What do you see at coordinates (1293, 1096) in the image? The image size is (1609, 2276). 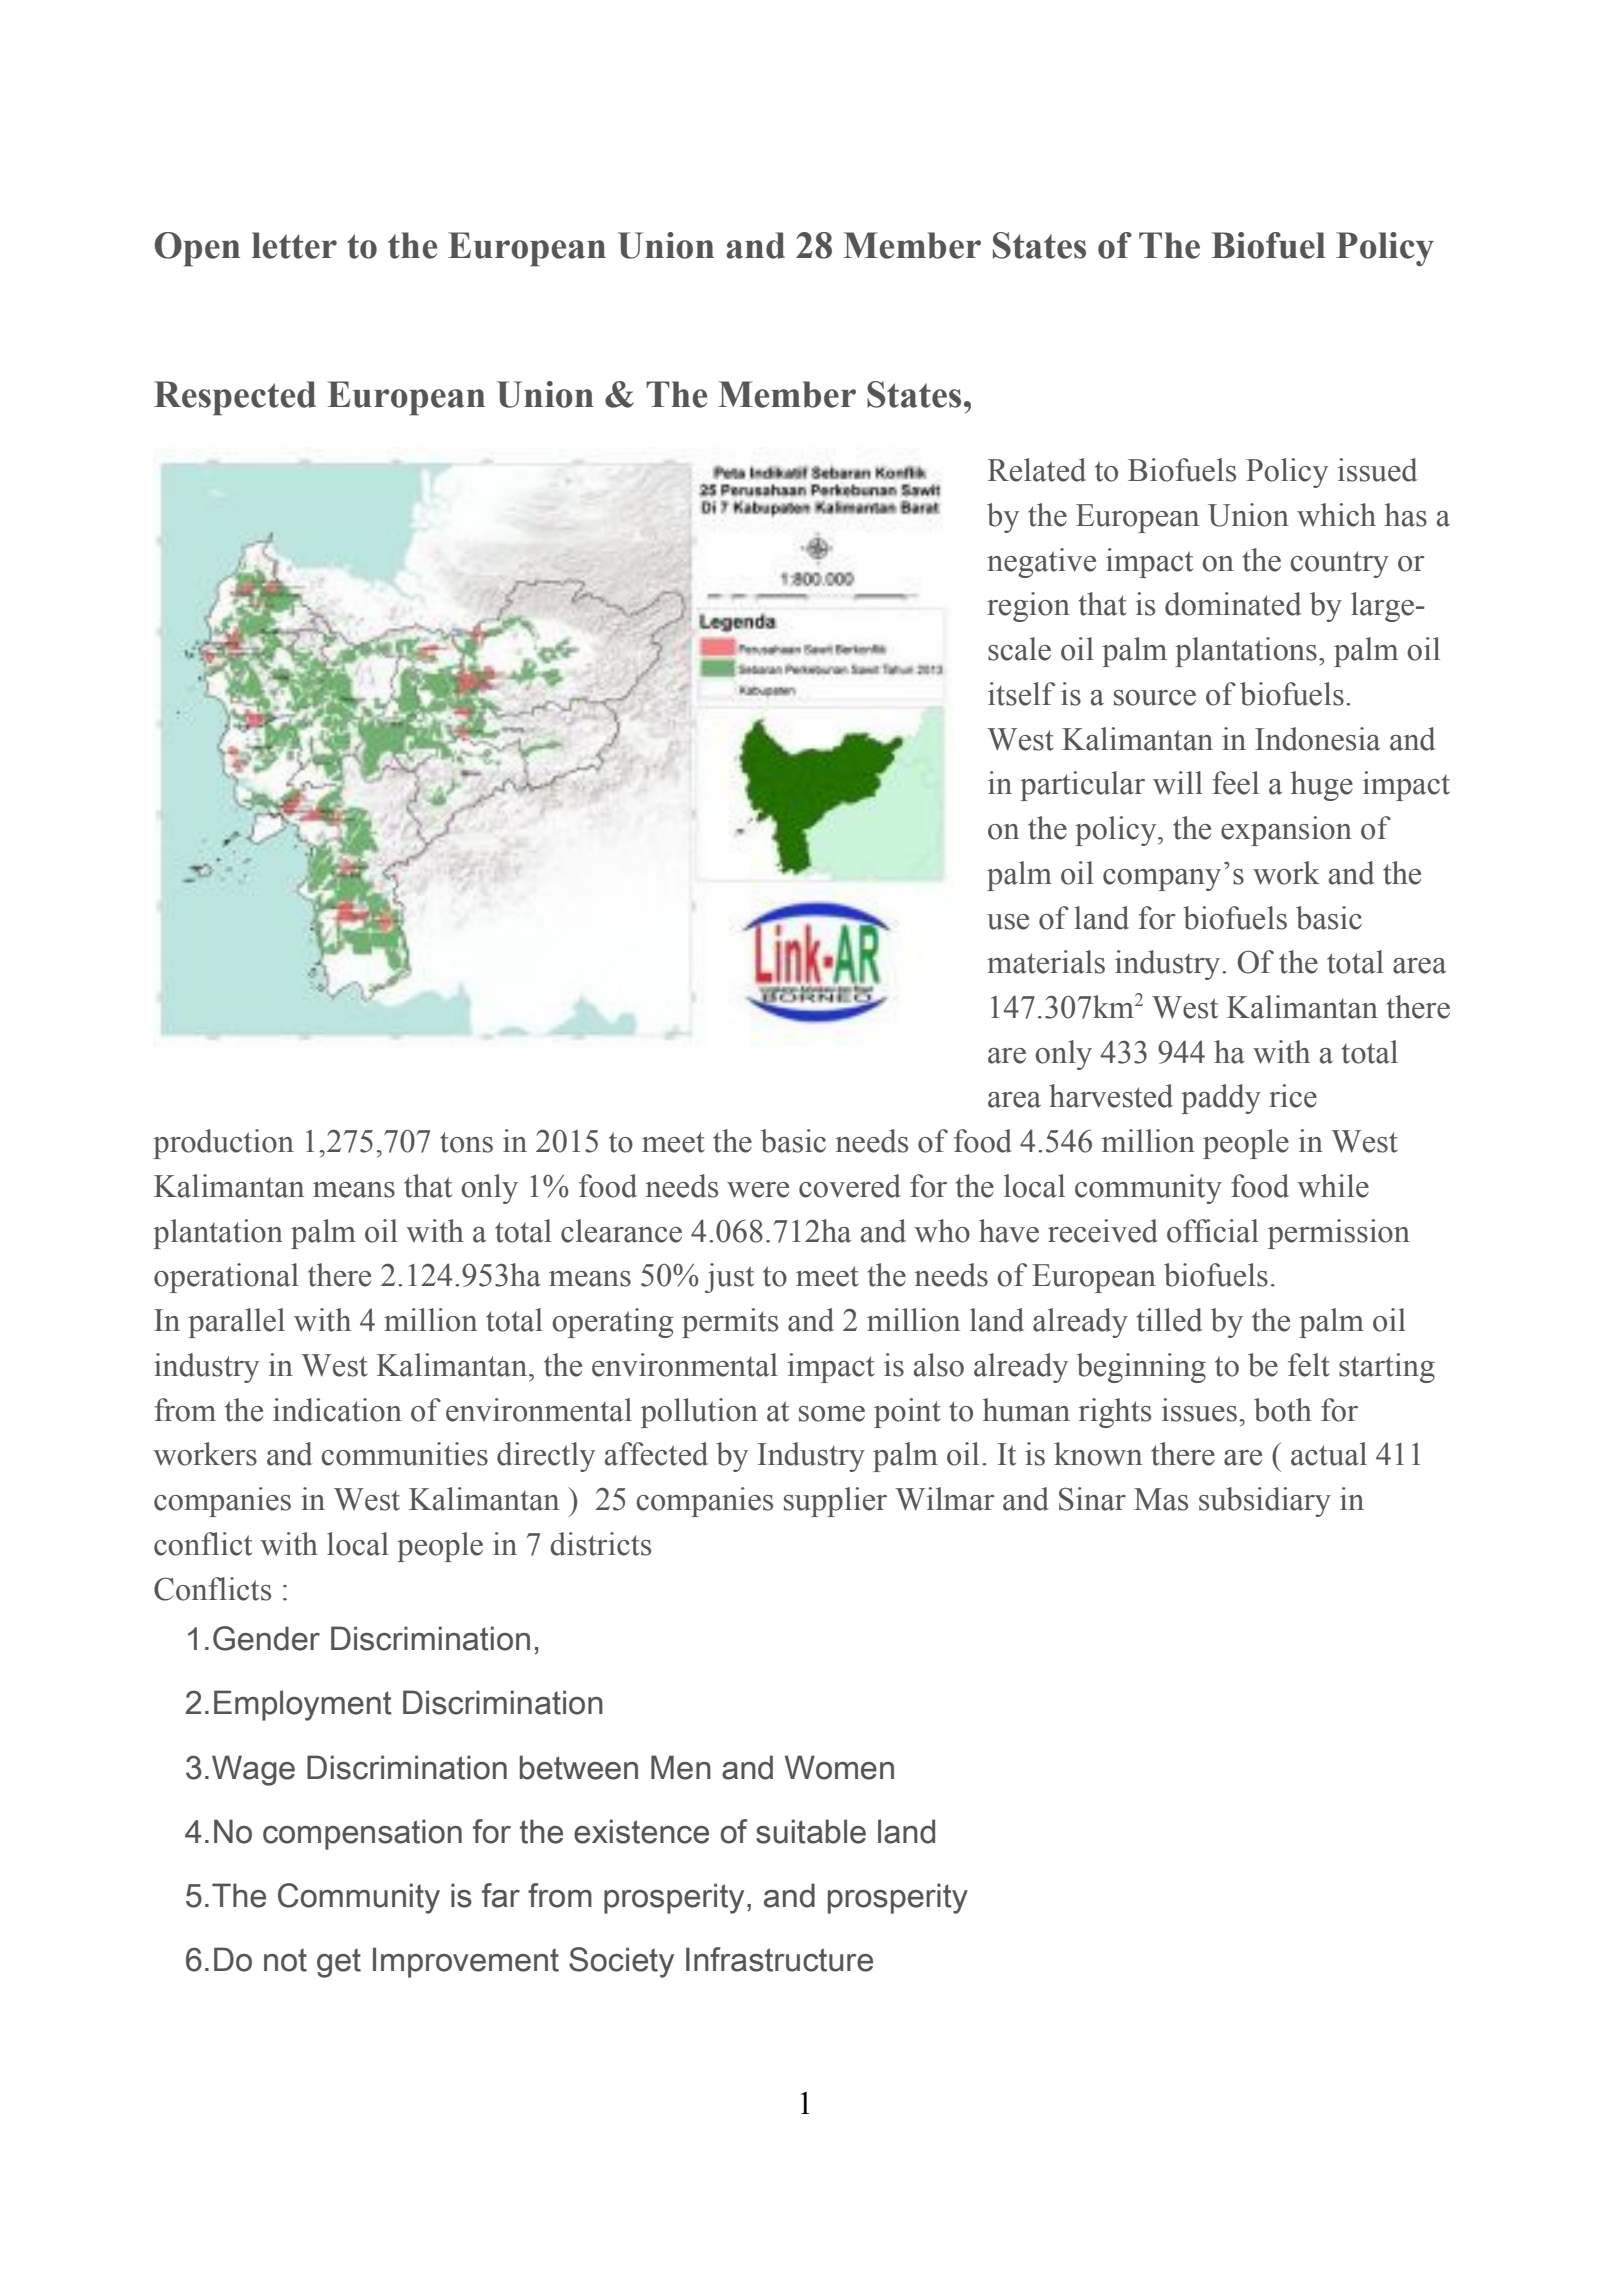 I see `rice` at bounding box center [1293, 1096].
